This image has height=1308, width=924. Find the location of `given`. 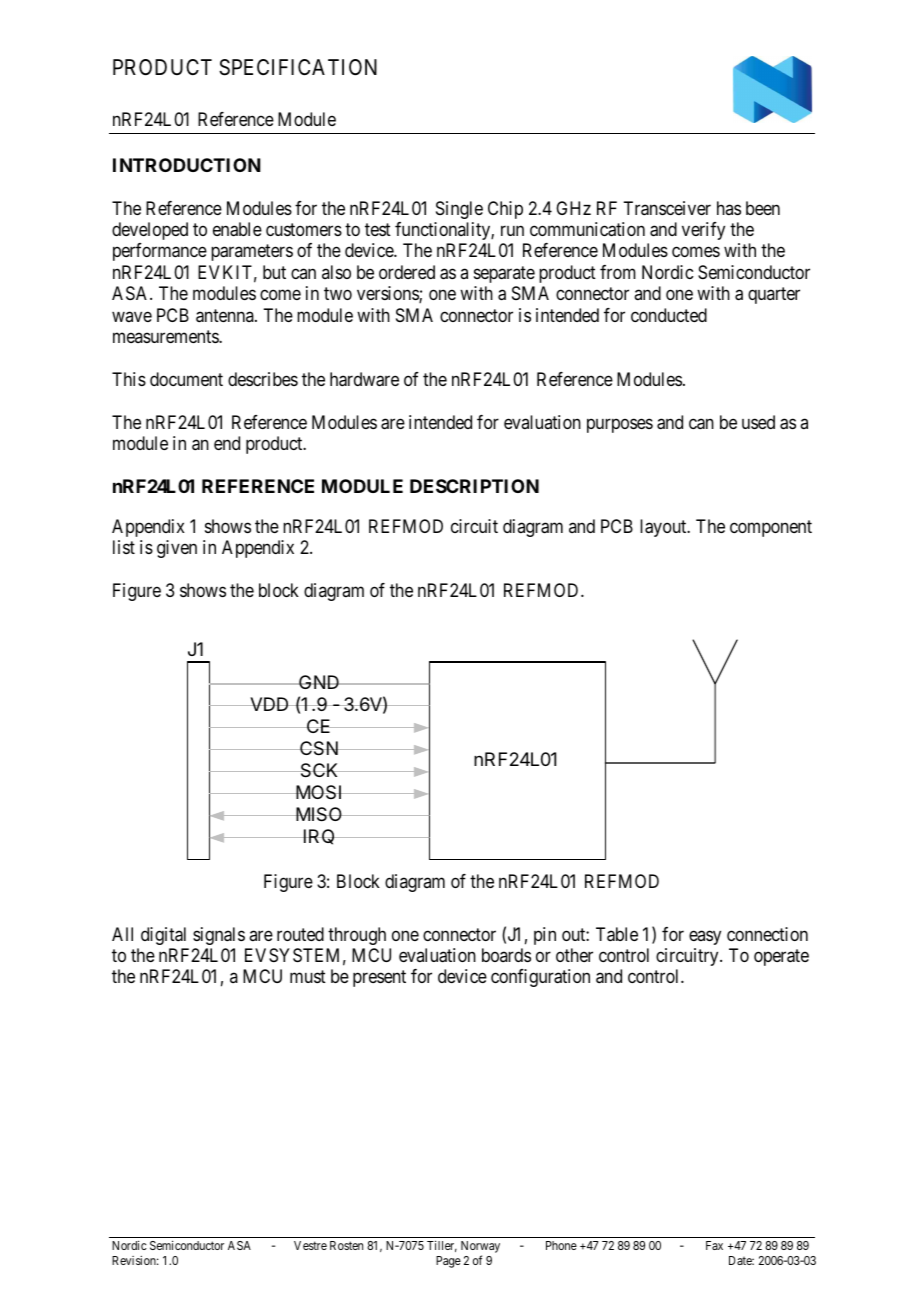

given is located at coordinates (177, 549).
